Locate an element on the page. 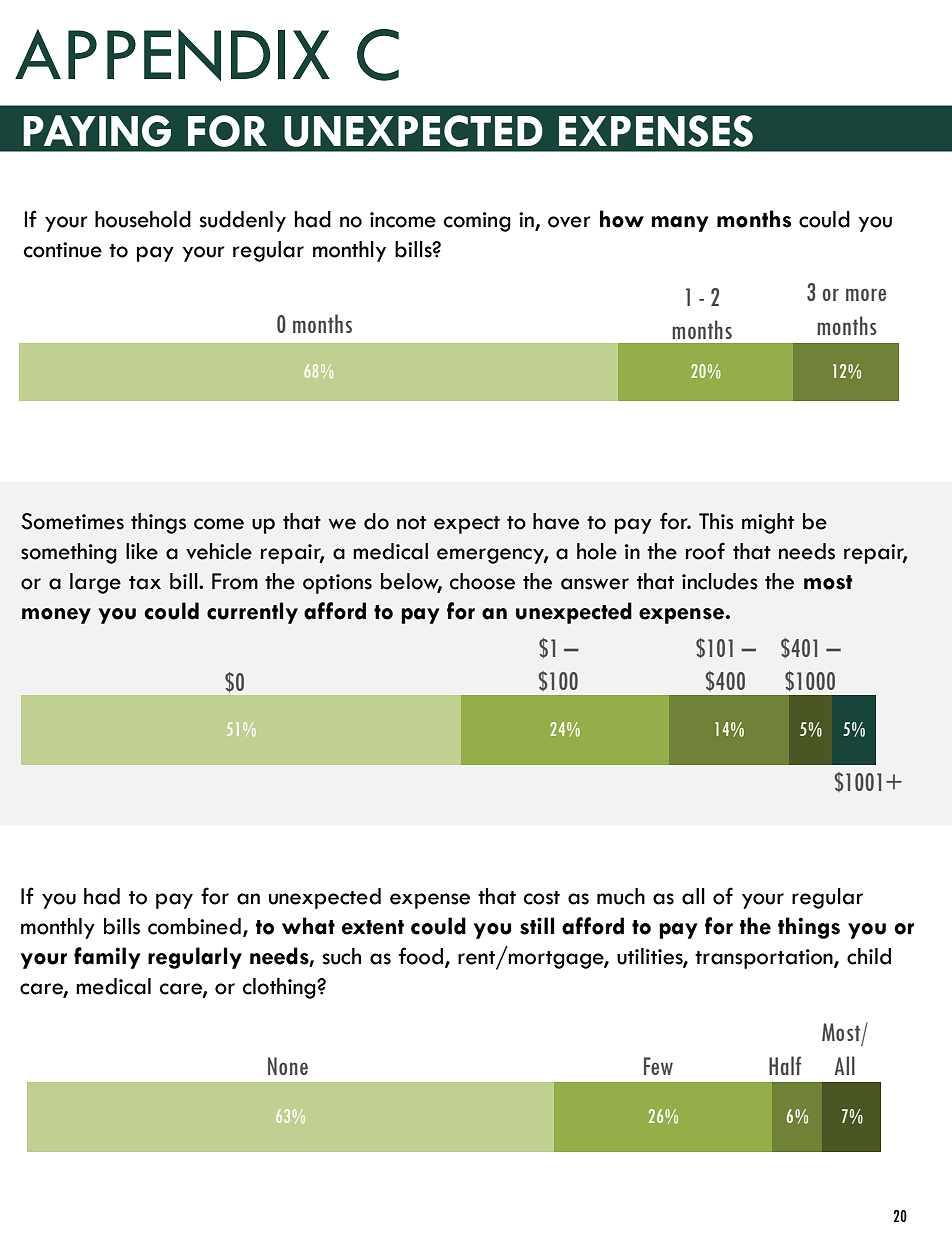 The width and height of the document is (952, 1233). cost is located at coordinates (542, 898).
